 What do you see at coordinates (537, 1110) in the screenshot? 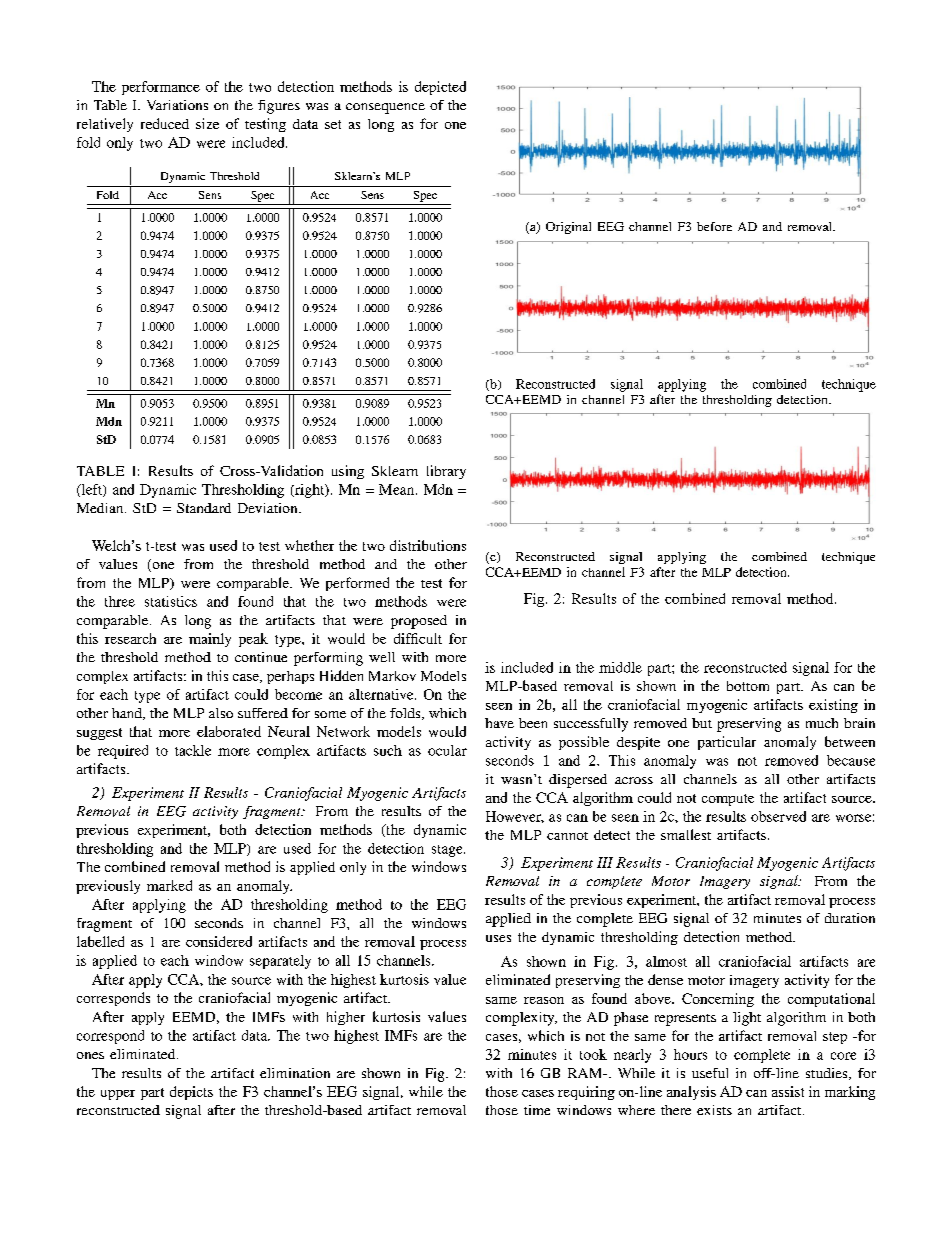
I see `time` at bounding box center [537, 1110].
